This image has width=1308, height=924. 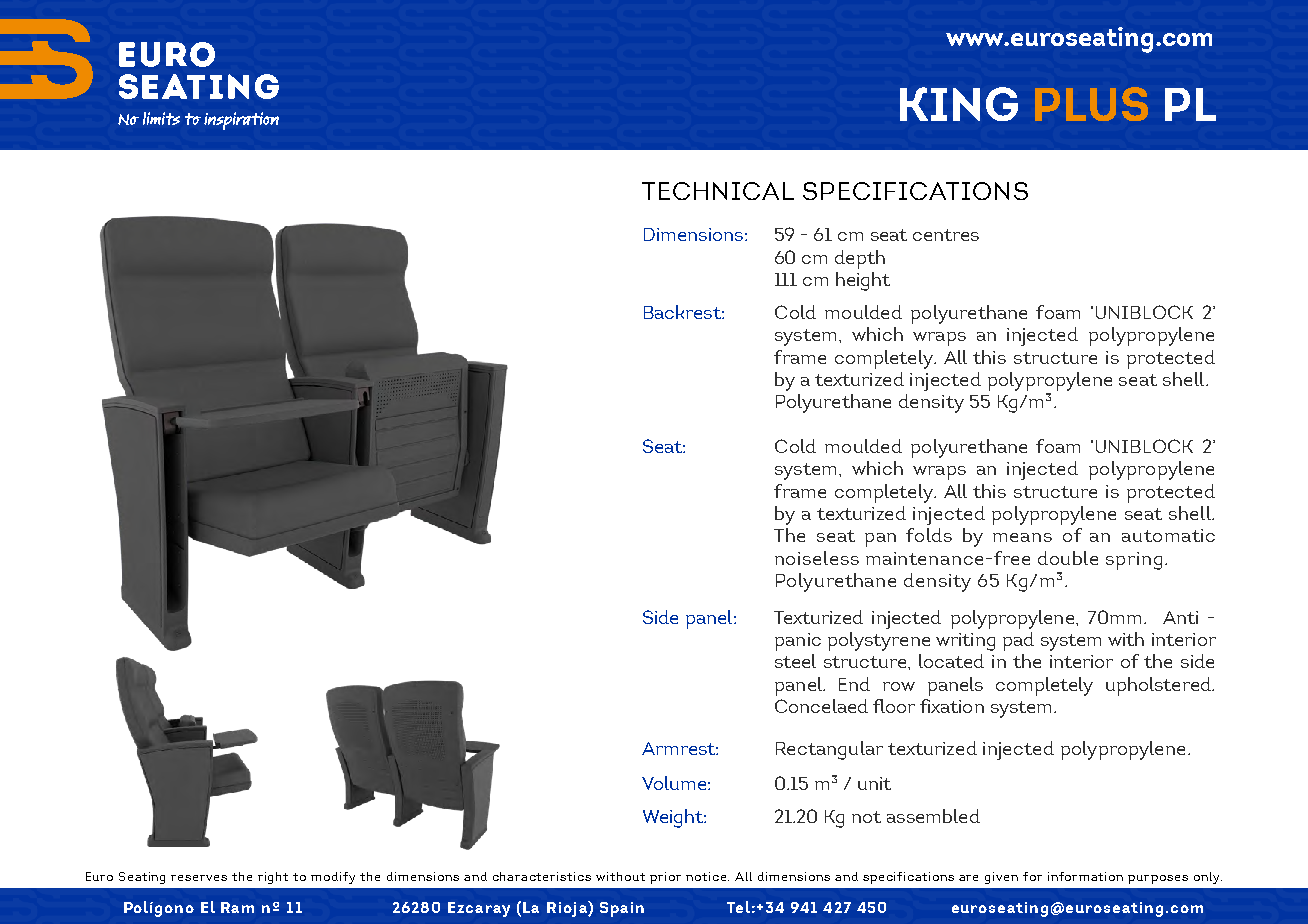 What do you see at coordinates (718, 191) in the image?
I see `TECHNICAL` at bounding box center [718, 191].
